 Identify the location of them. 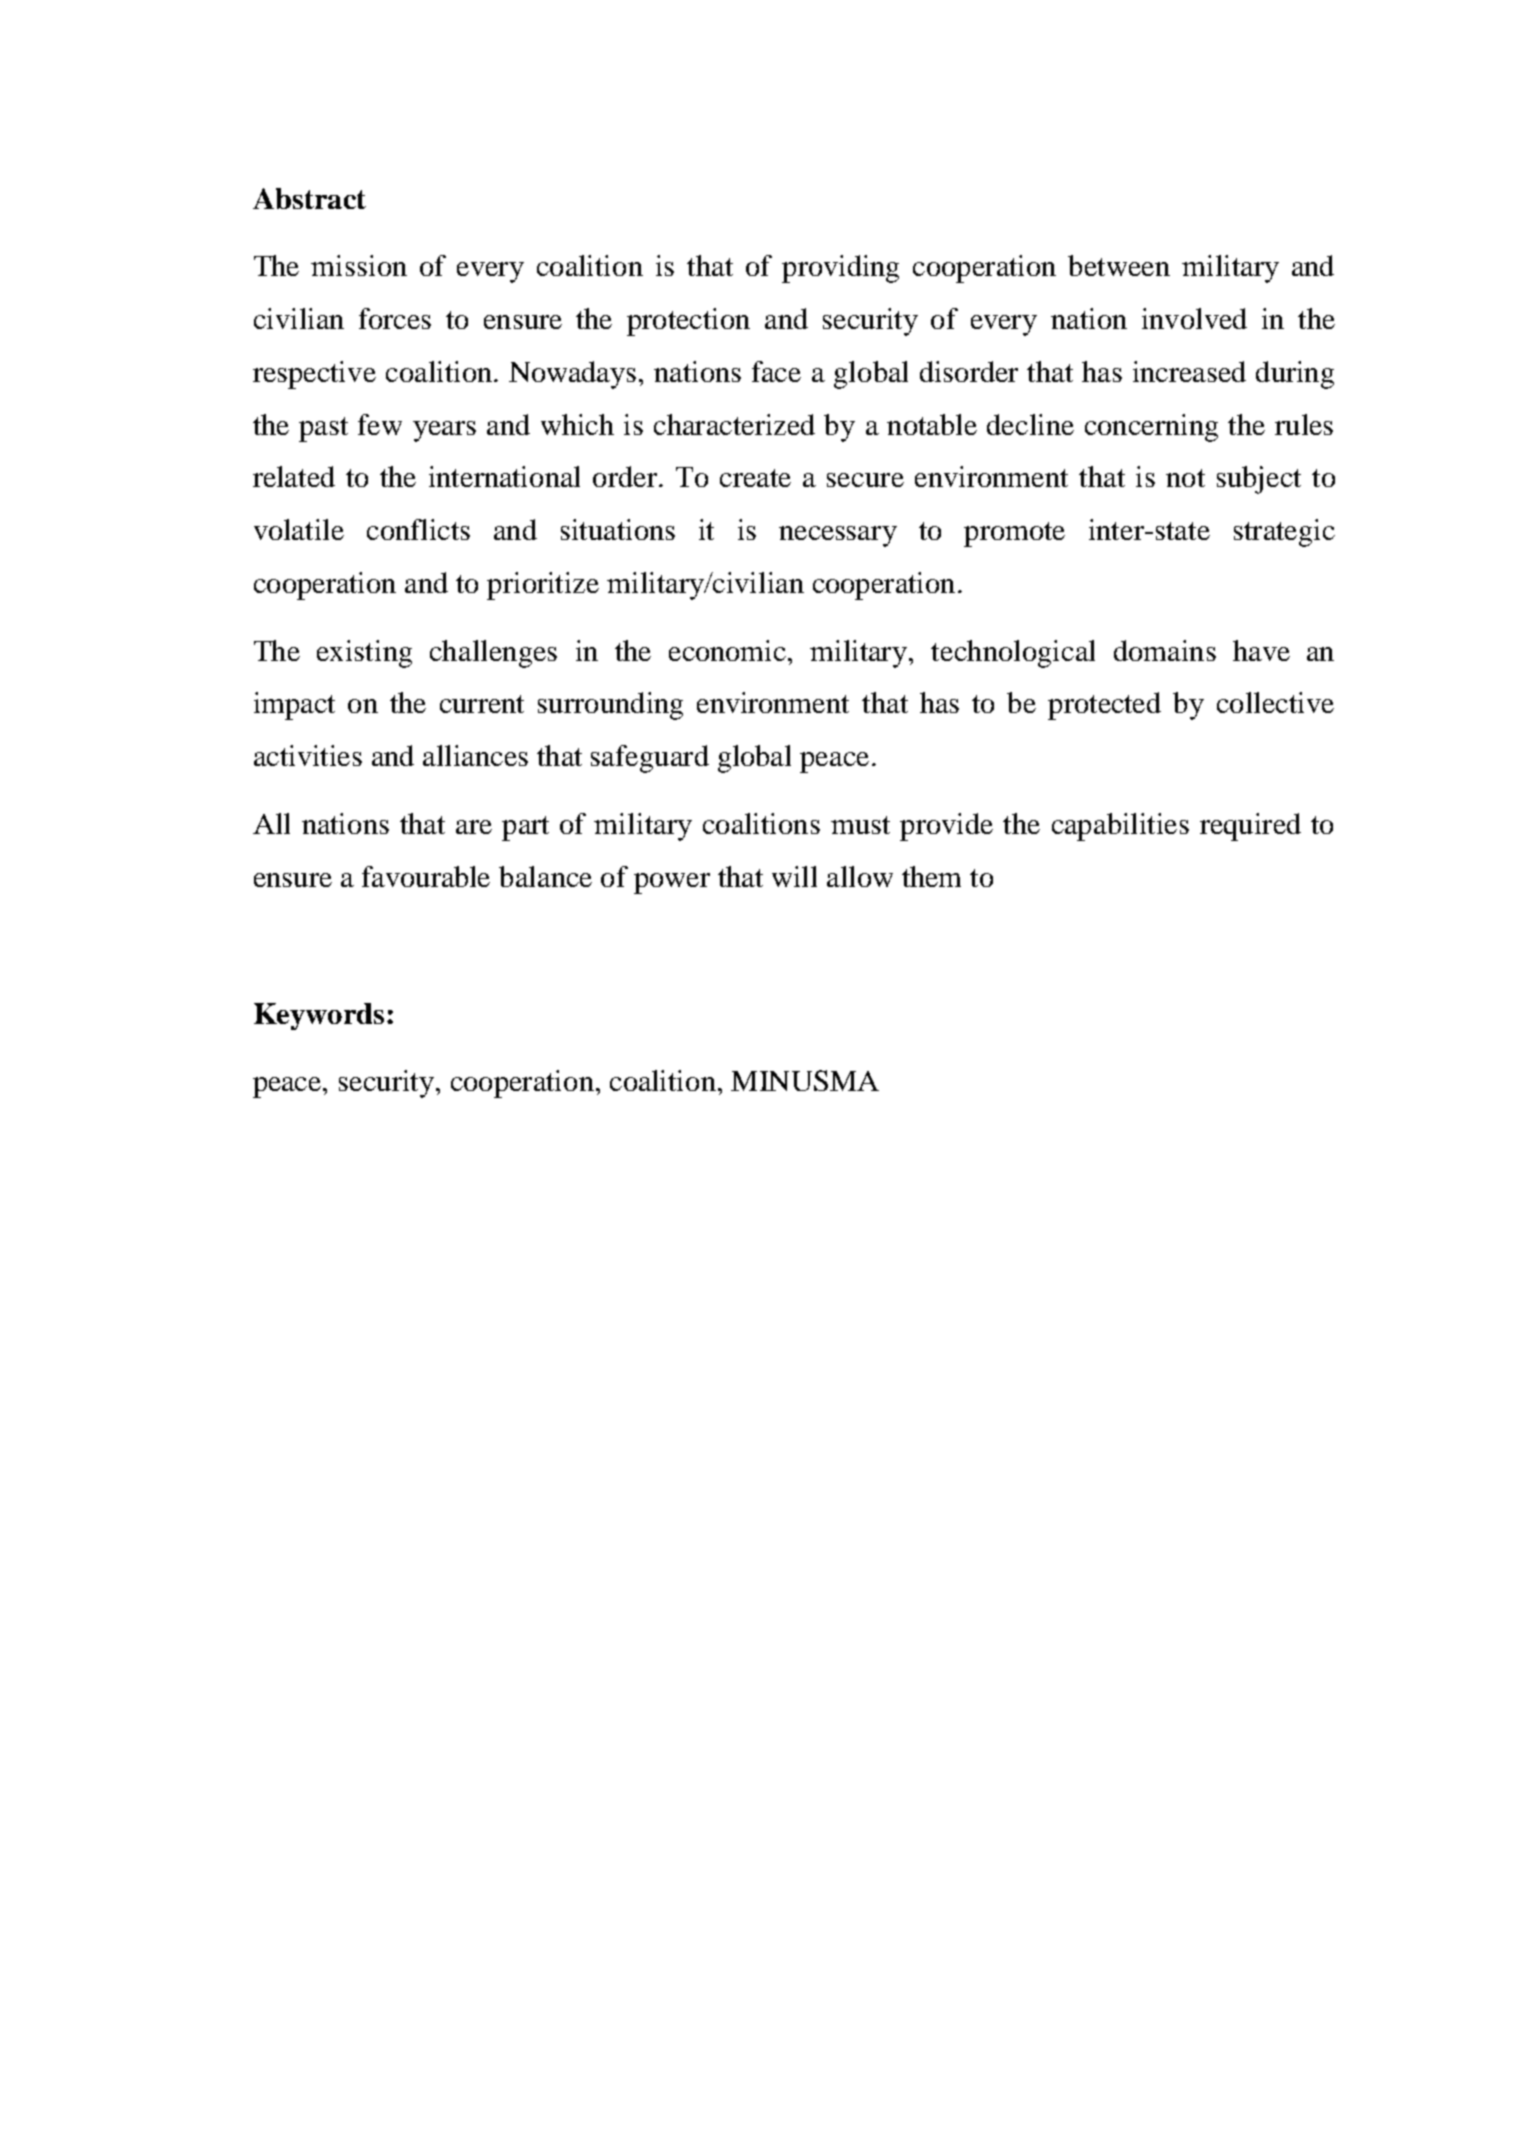
(931, 876).
